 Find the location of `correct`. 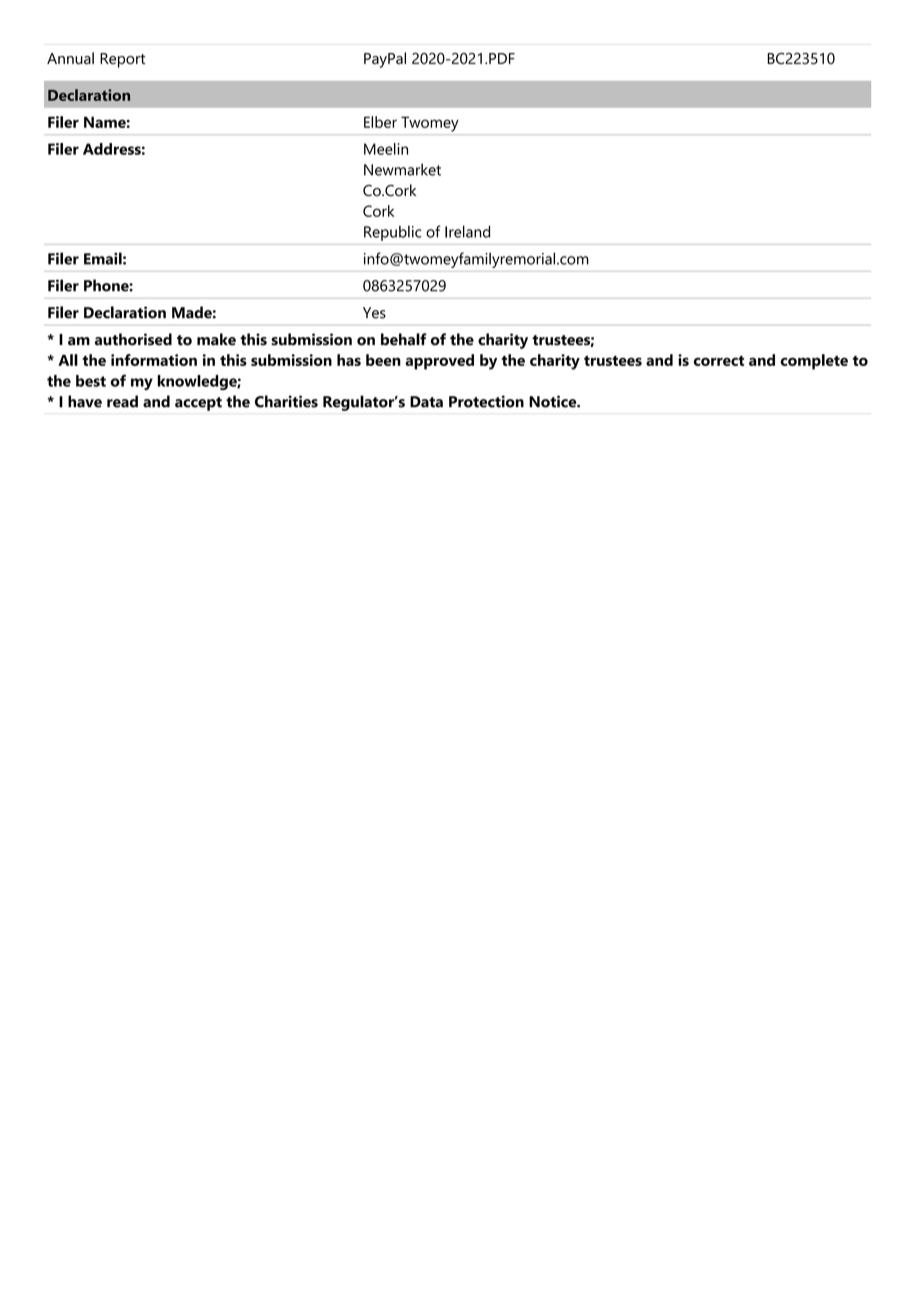

correct is located at coordinates (719, 361).
